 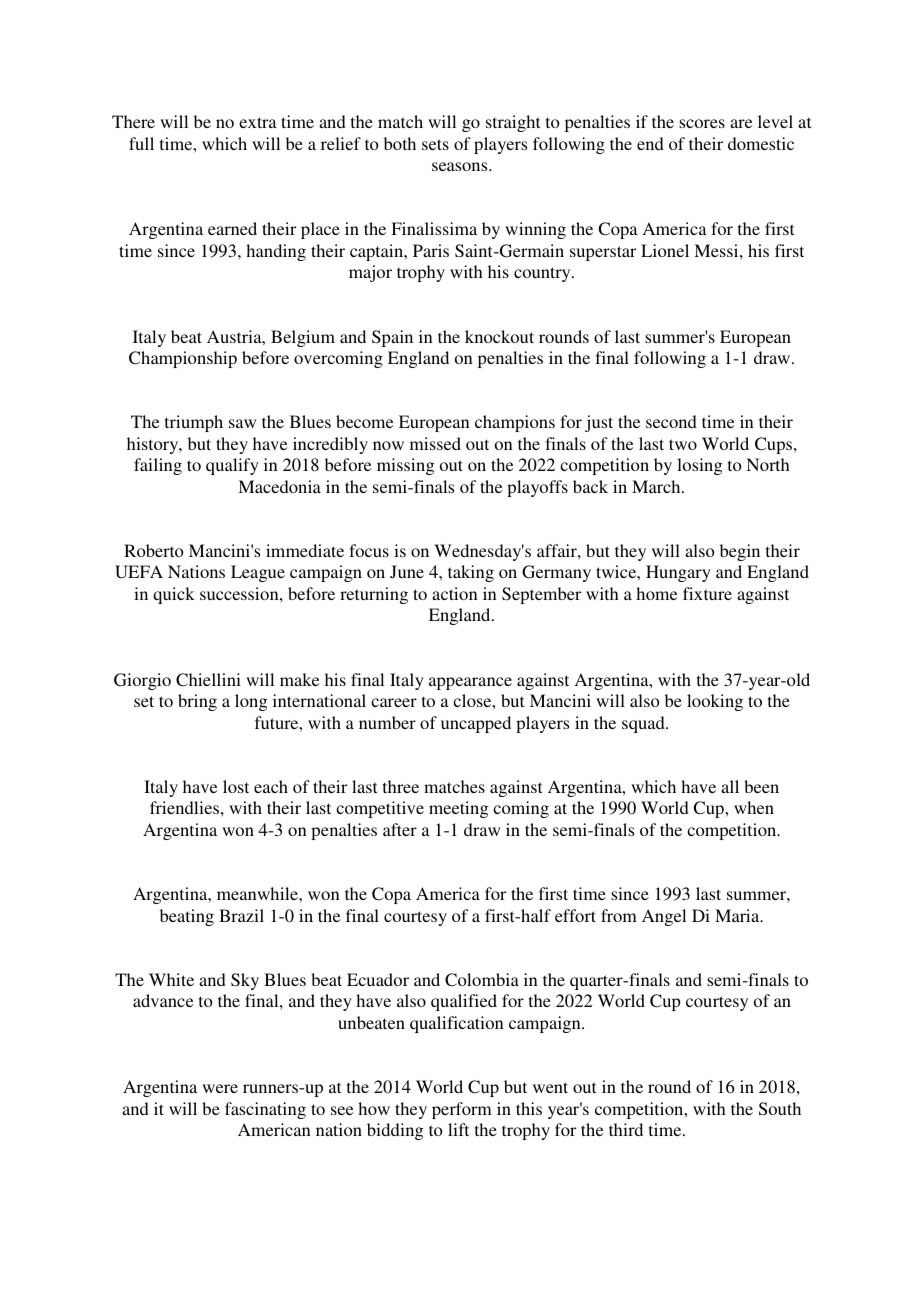 I want to click on extra, so click(x=258, y=122).
